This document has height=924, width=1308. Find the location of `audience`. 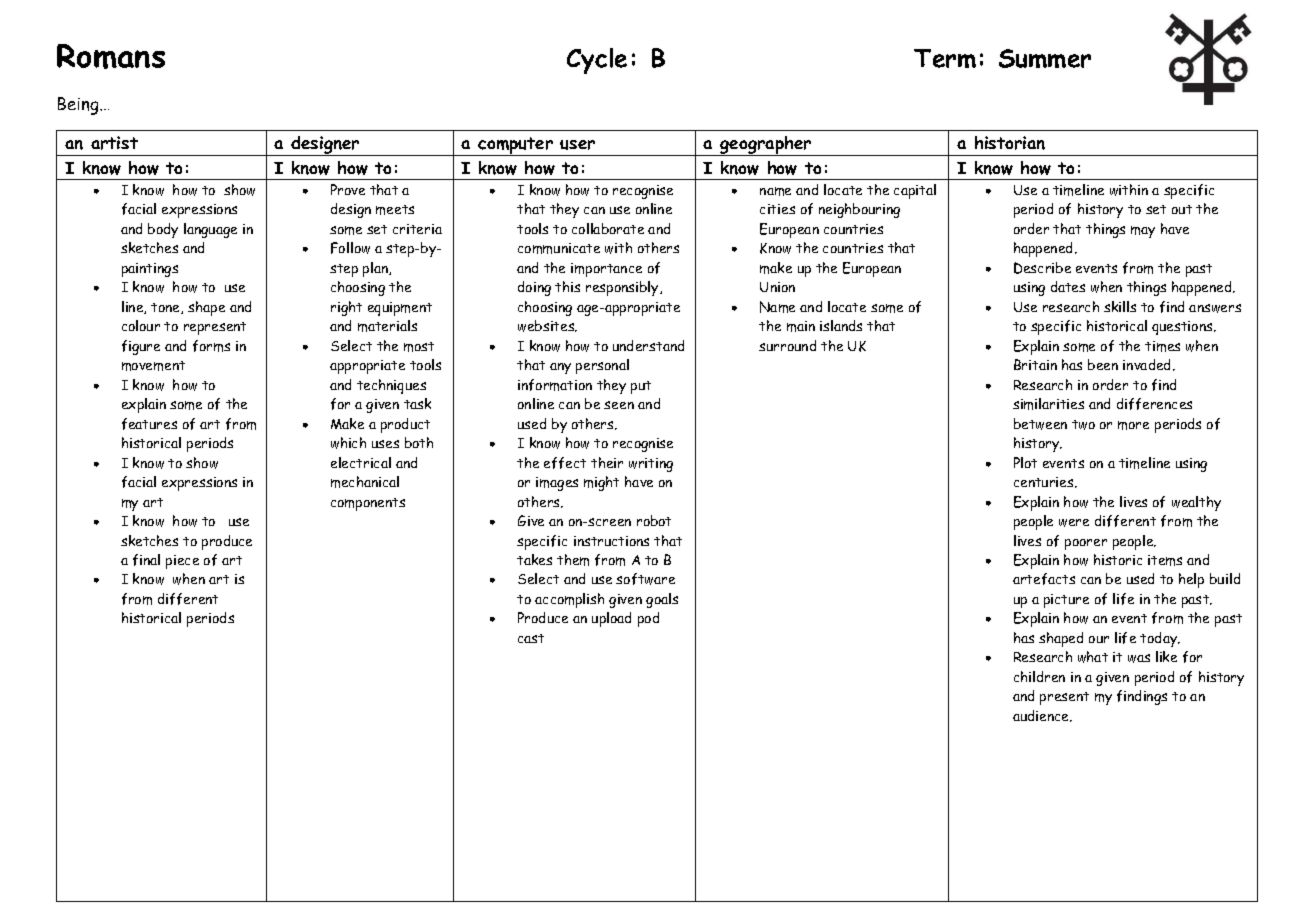

audience is located at coordinates (1042, 716).
